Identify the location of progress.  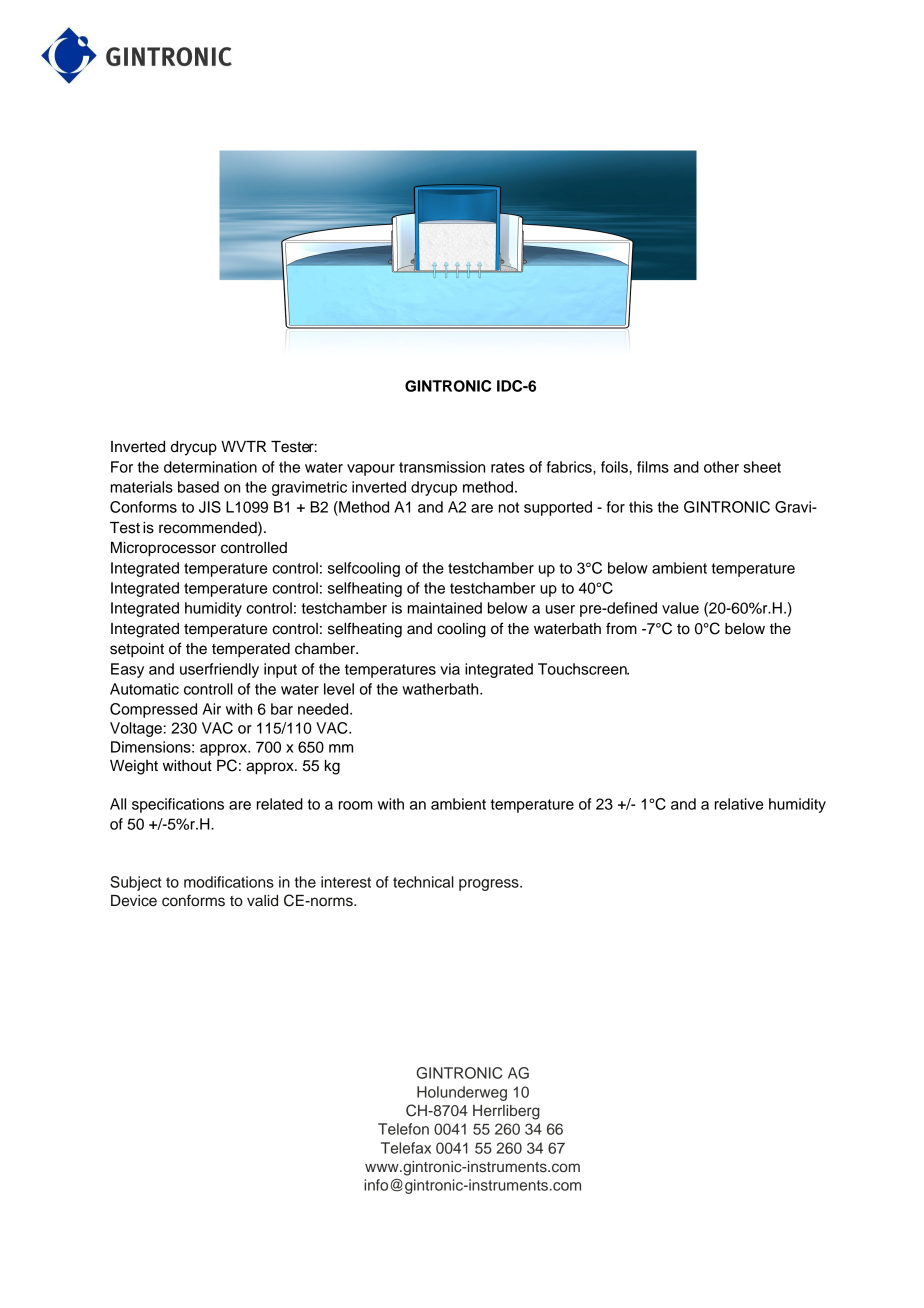
(490, 885).
